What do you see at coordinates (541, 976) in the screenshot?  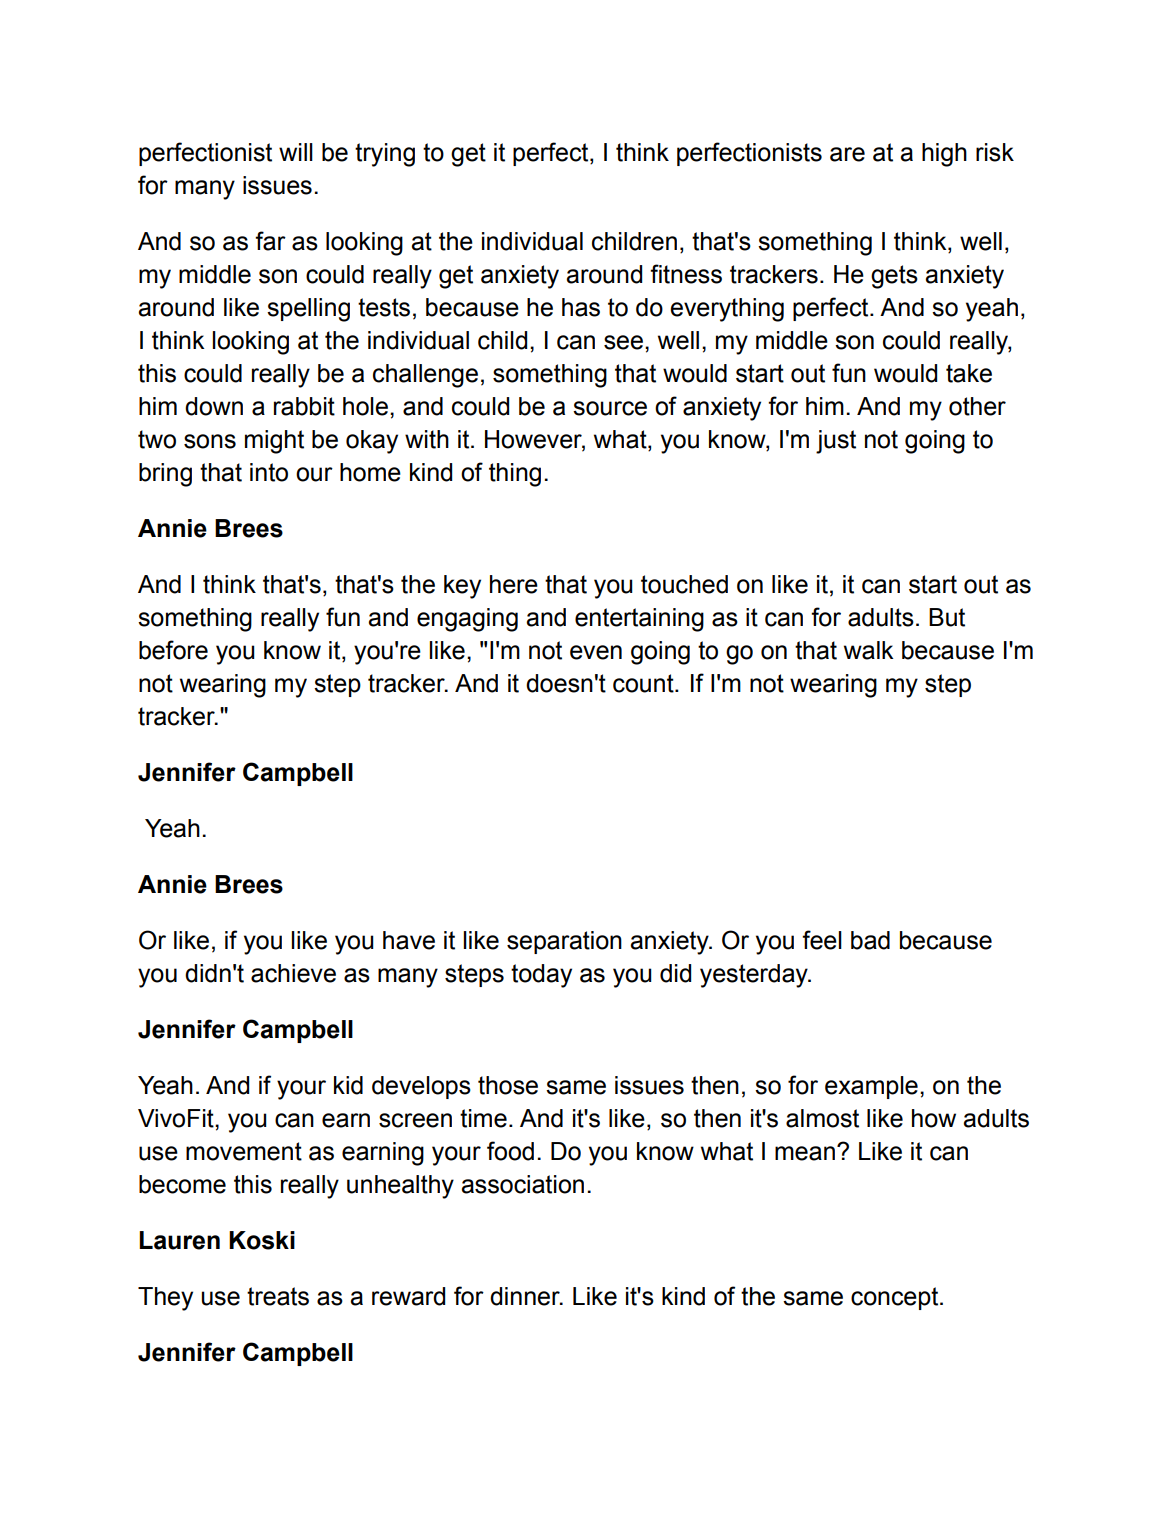 I see `today` at bounding box center [541, 976].
